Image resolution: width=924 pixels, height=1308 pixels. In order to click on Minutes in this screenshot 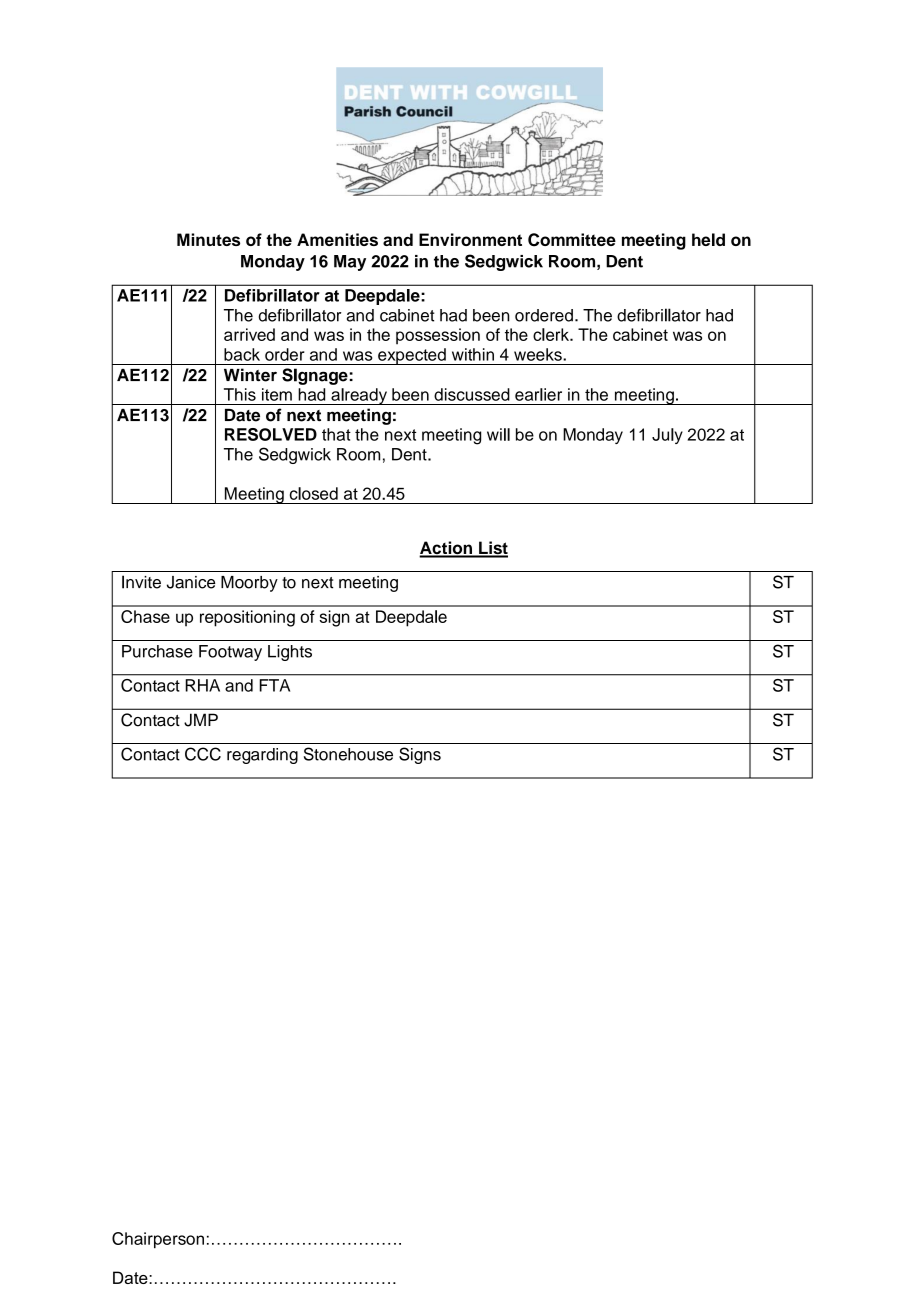, I will do `click(208, 239)`.
